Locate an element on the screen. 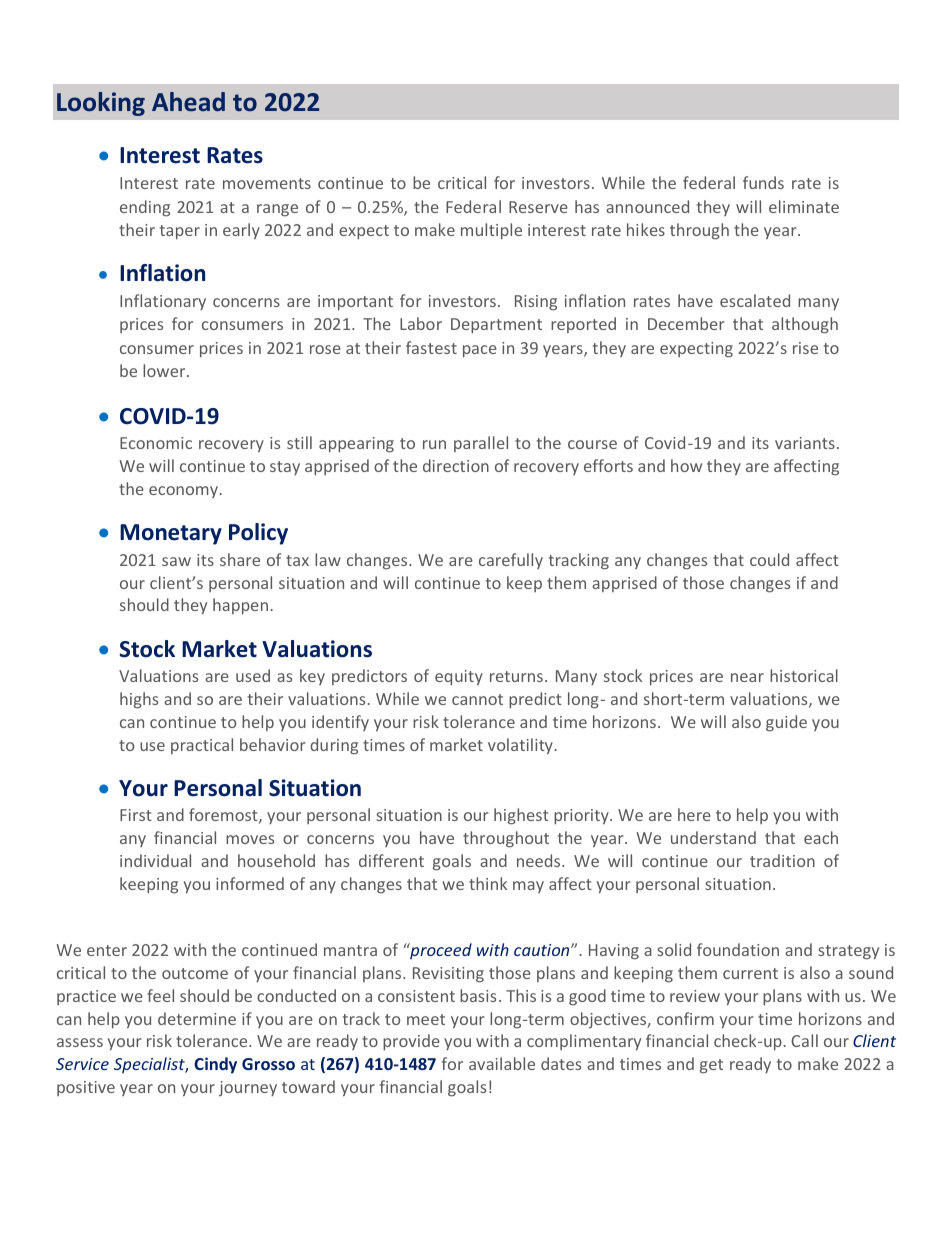 The width and height of the screenshot is (952, 1233). although is located at coordinates (805, 325).
